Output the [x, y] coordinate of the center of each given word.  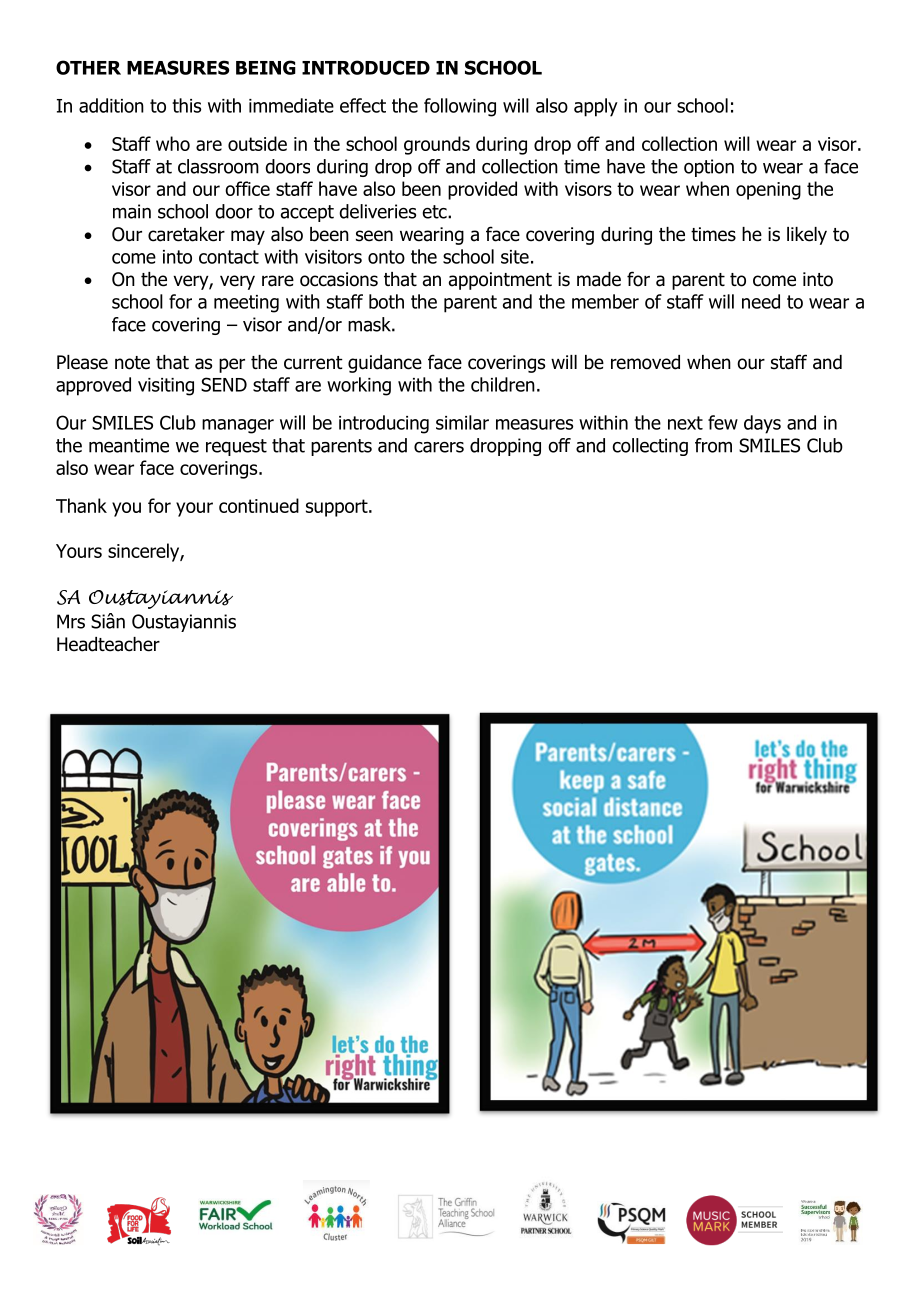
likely [807, 236]
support [338, 508]
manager [238, 426]
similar [462, 422]
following [460, 107]
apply [596, 107]
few [723, 422]
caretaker [186, 234]
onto [386, 257]
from [713, 445]
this [186, 105]
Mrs [71, 621]
